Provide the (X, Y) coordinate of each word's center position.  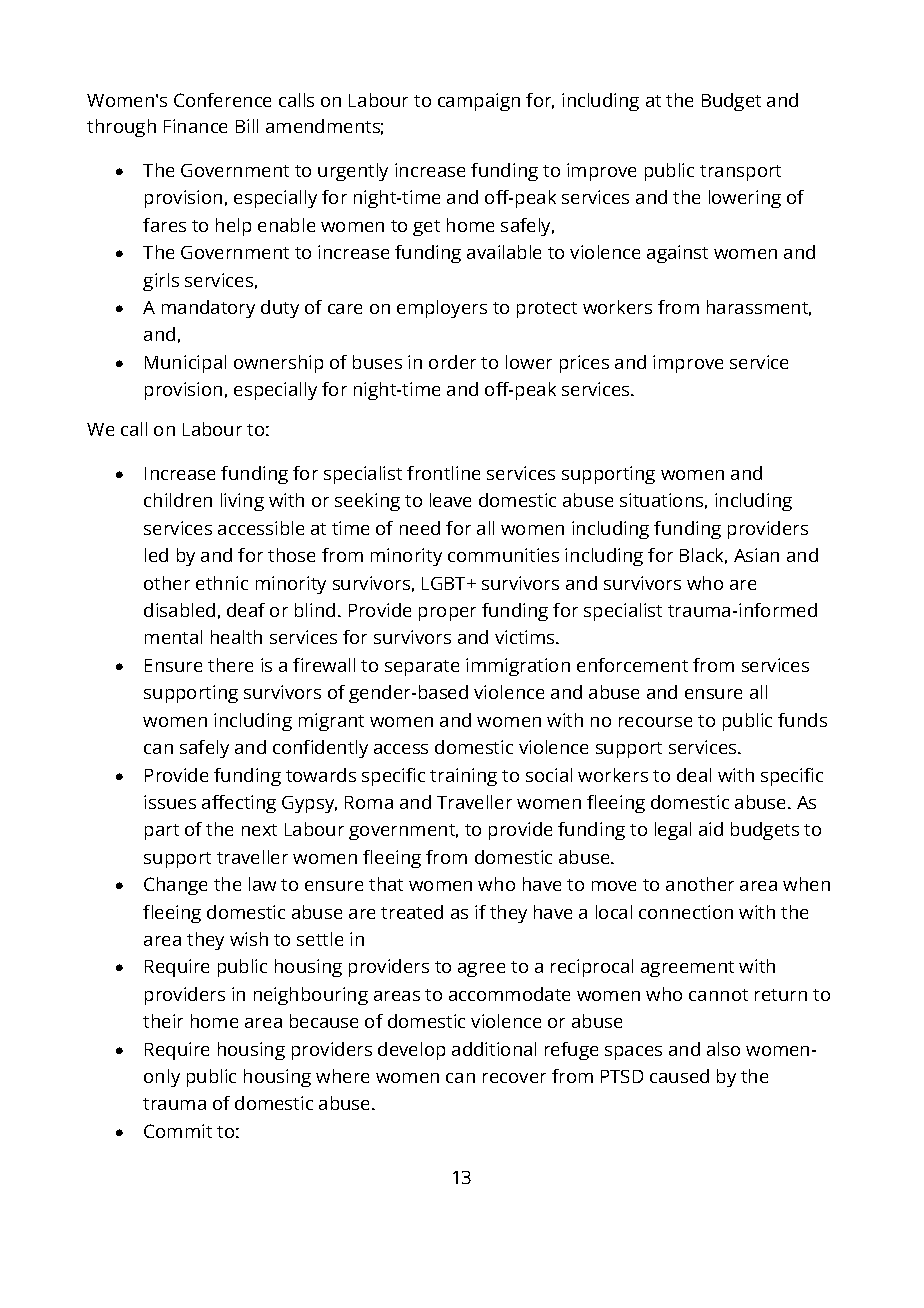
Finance (195, 126)
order (452, 362)
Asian (756, 555)
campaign (479, 102)
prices (584, 364)
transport (740, 173)
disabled (179, 610)
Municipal (185, 364)
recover (514, 1078)
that (386, 884)
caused (679, 1076)
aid (711, 829)
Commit (178, 1131)
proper (447, 614)
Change (175, 886)
